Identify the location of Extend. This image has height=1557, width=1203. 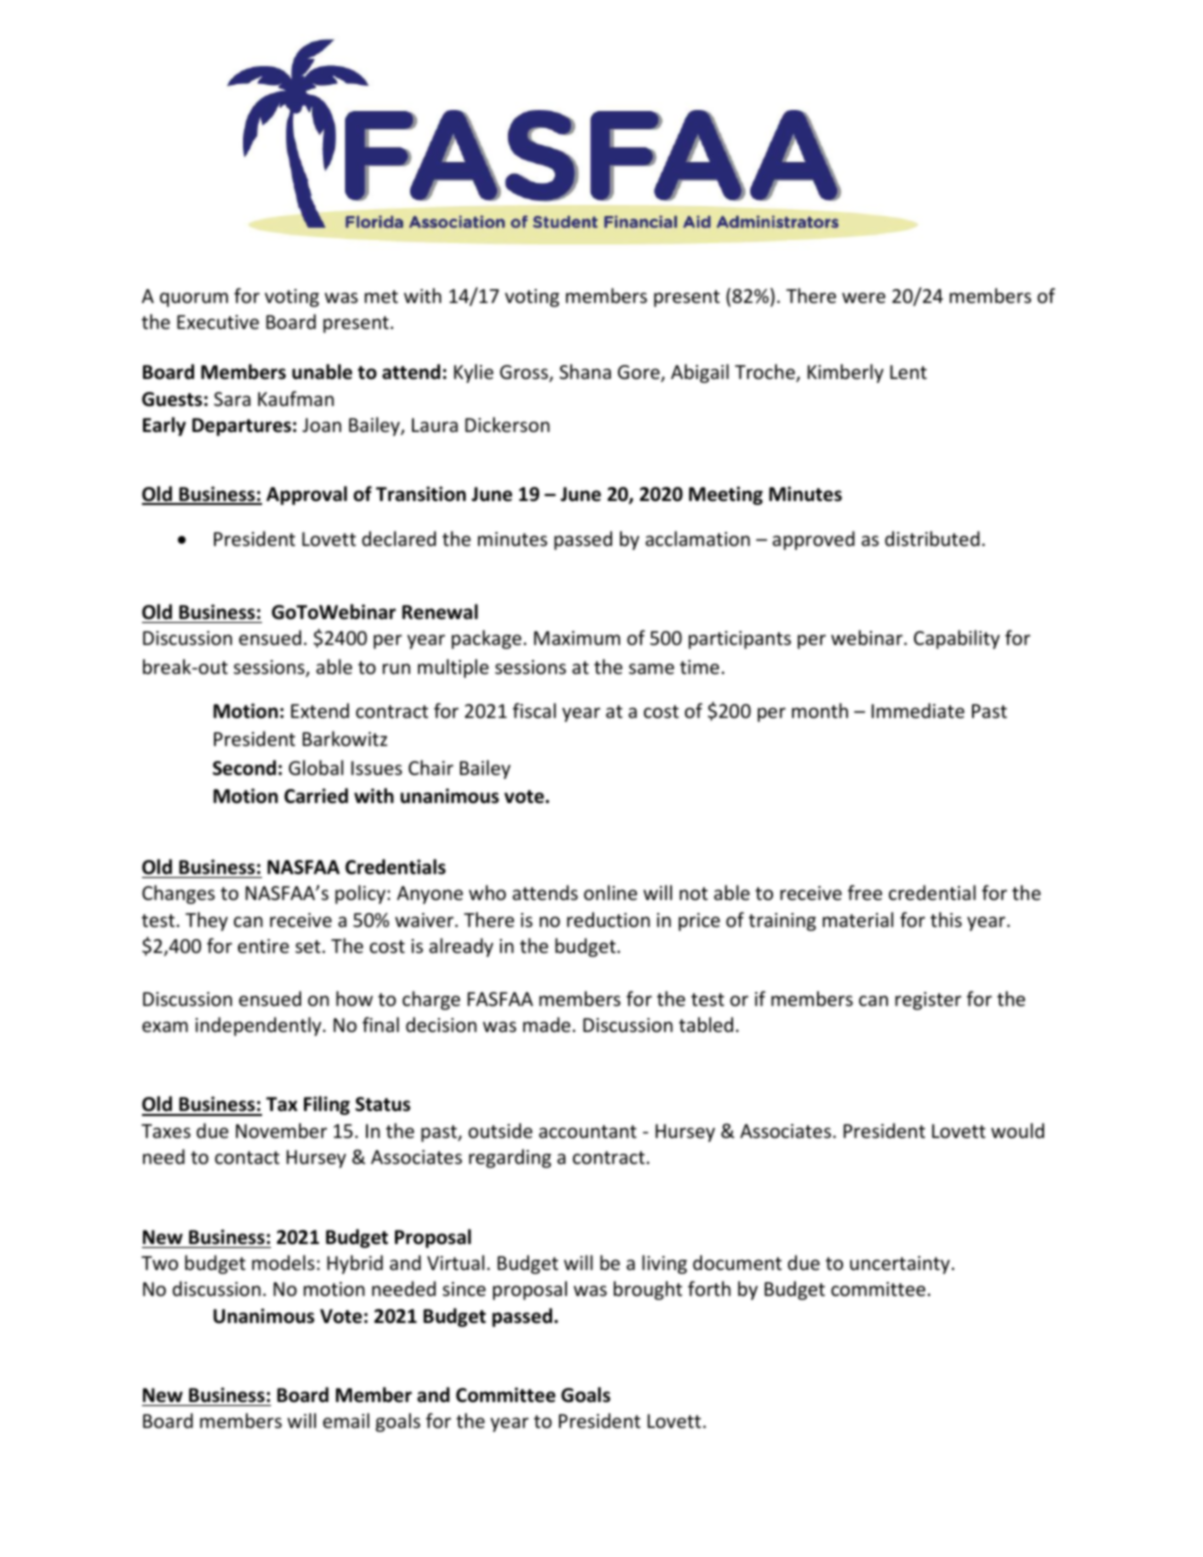
(320, 710).
